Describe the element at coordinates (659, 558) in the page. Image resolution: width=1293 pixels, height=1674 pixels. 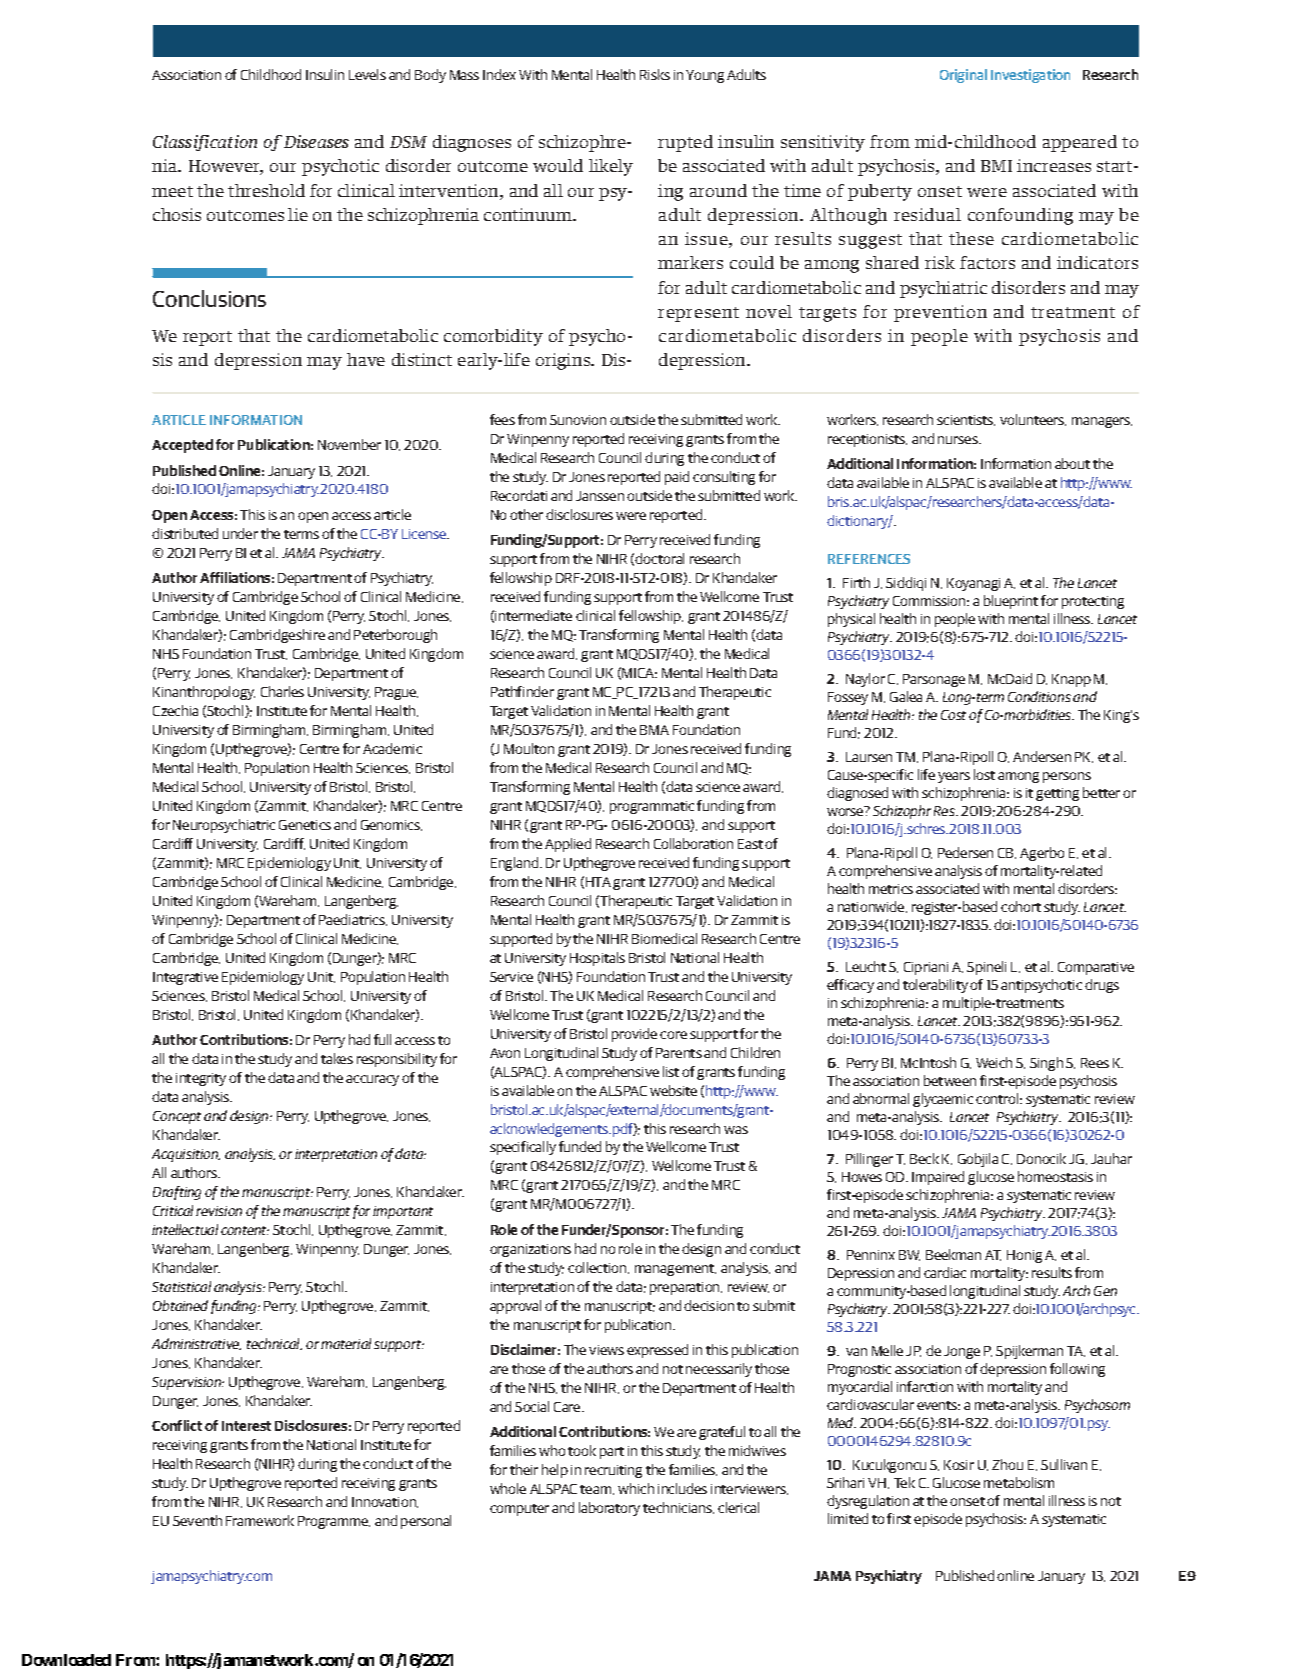
I see `doctoral` at that location.
